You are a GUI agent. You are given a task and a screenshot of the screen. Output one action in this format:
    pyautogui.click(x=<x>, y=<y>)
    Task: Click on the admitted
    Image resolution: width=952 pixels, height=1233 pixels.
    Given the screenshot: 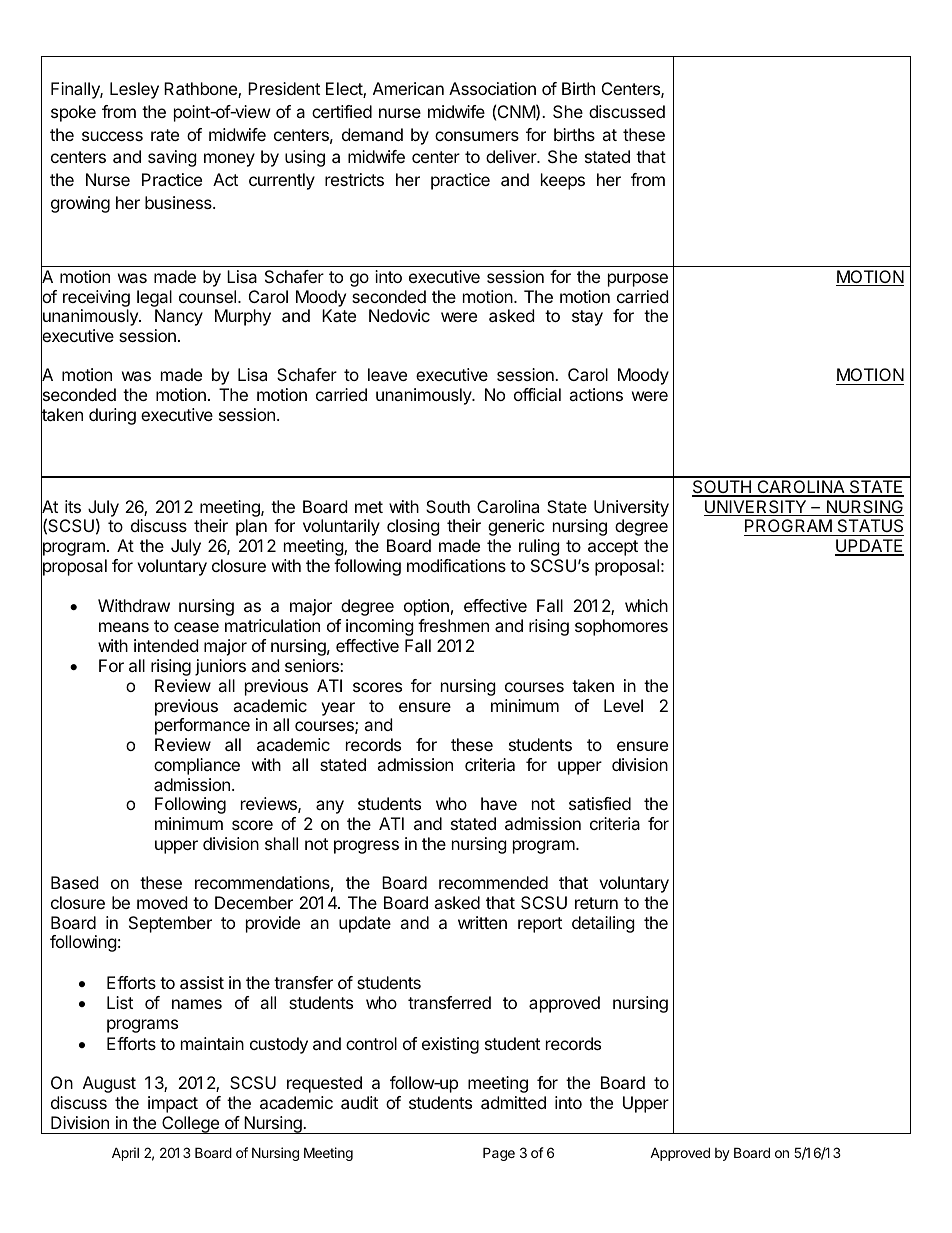 What is the action you would take?
    pyautogui.click(x=513, y=1102)
